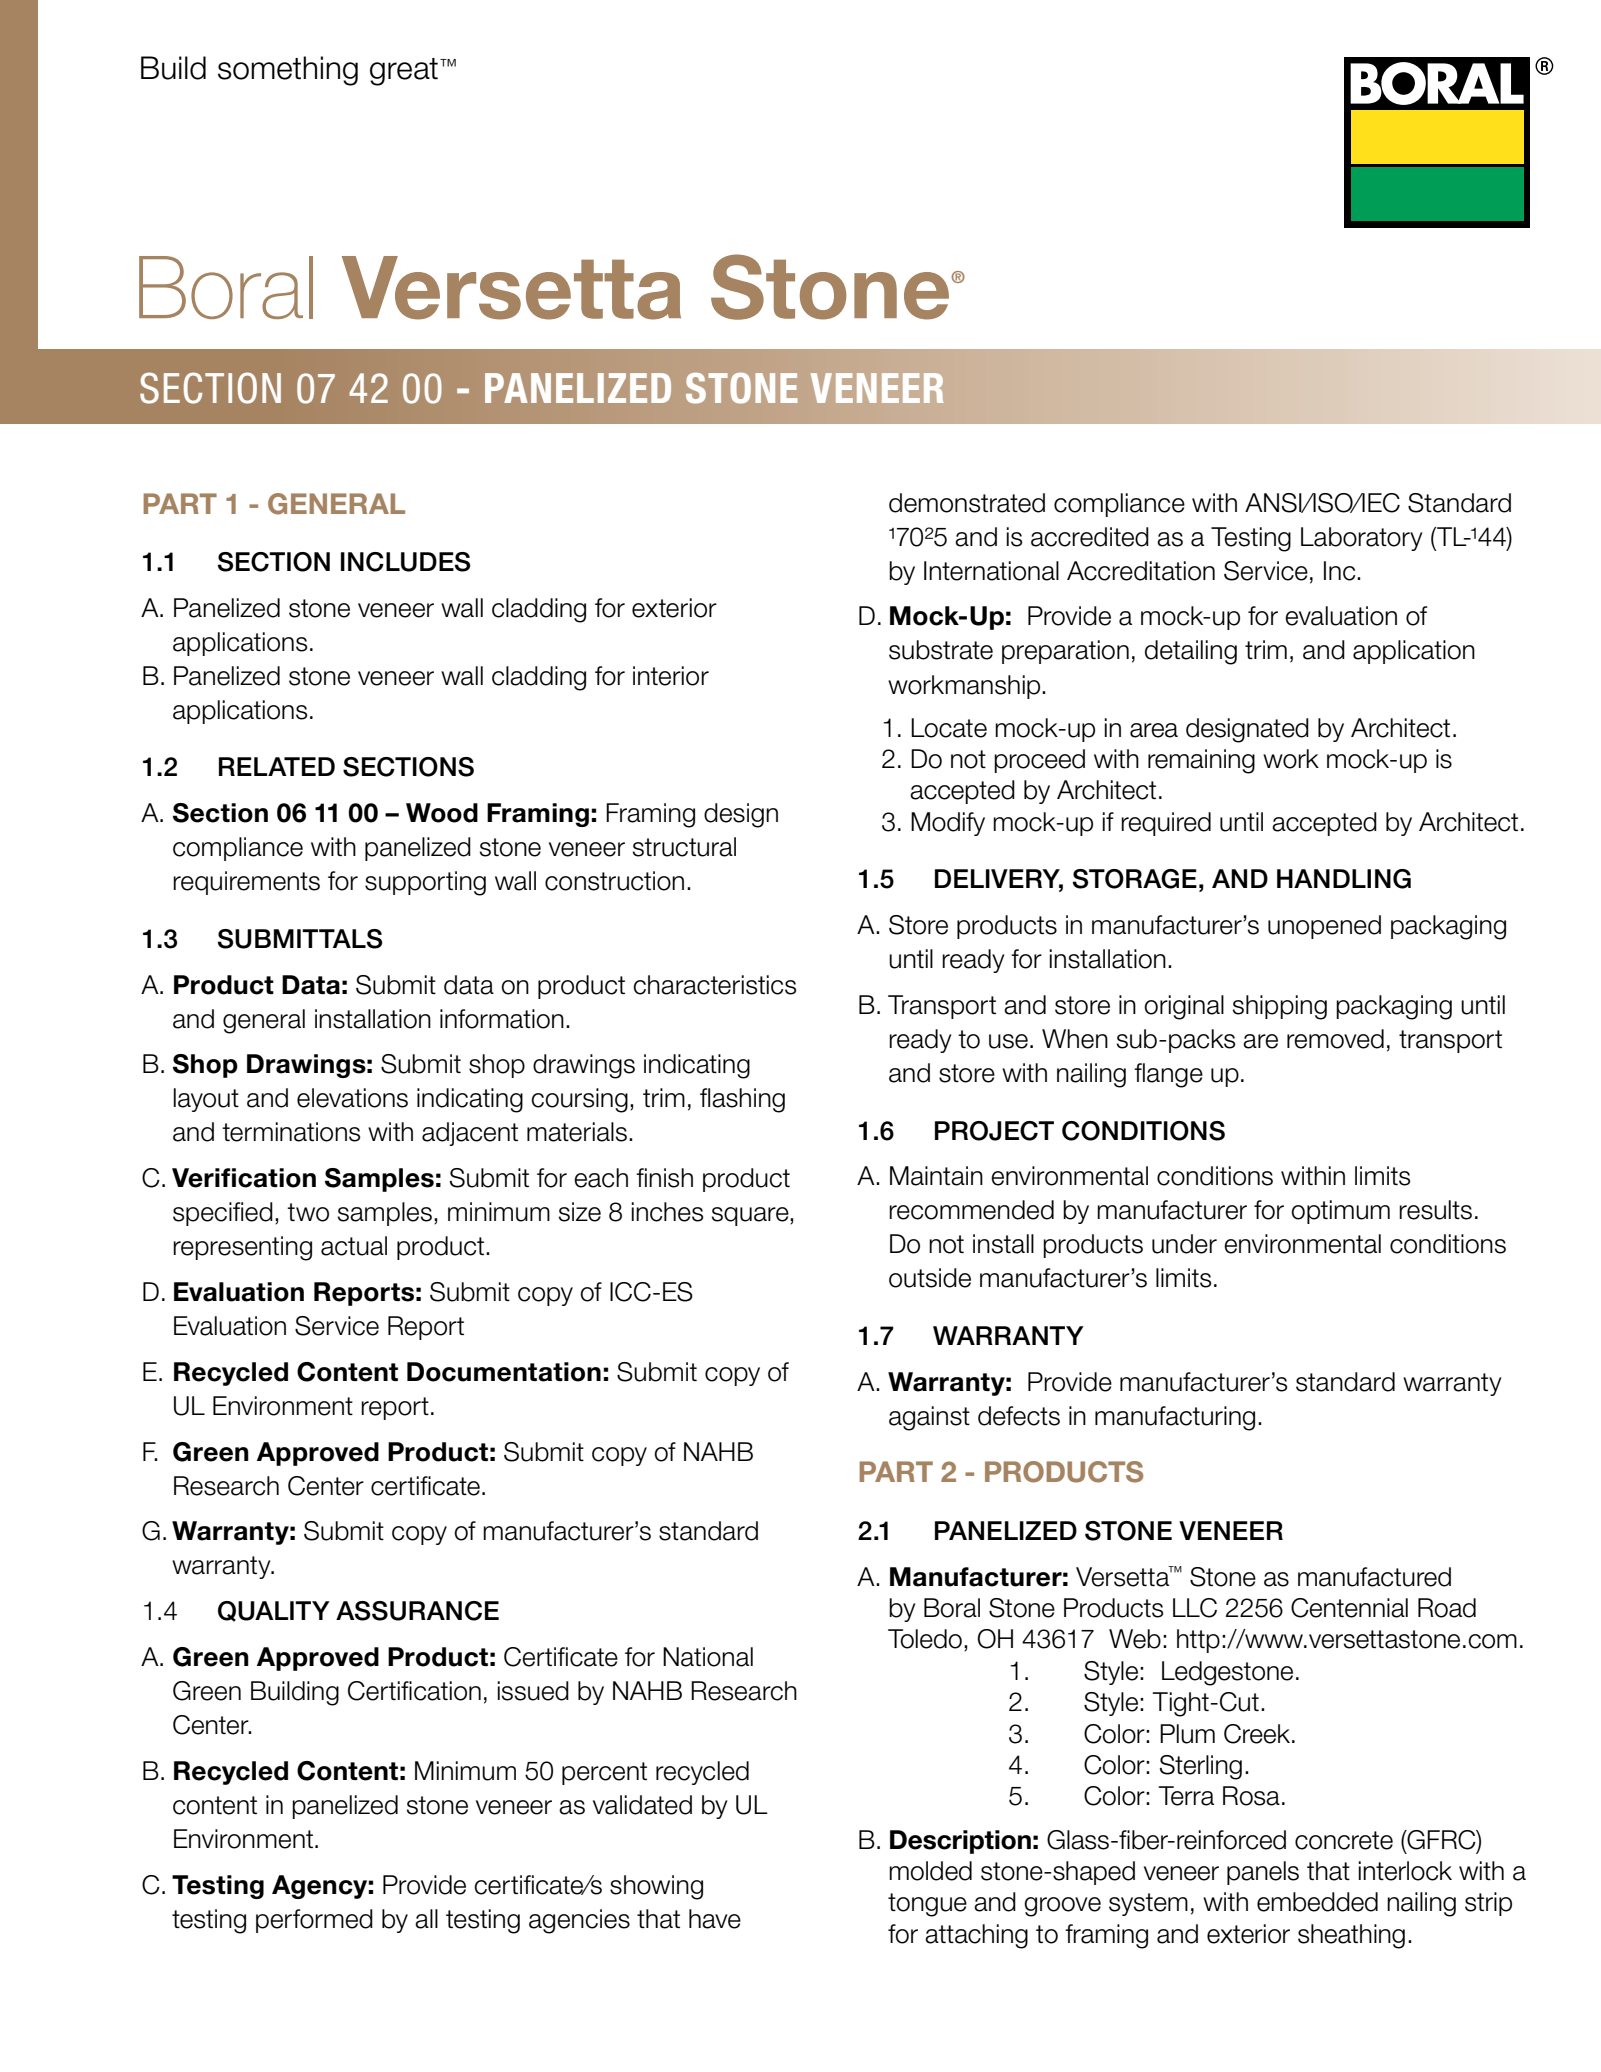  What do you see at coordinates (1335, 1039) in the document?
I see `removed` at bounding box center [1335, 1039].
